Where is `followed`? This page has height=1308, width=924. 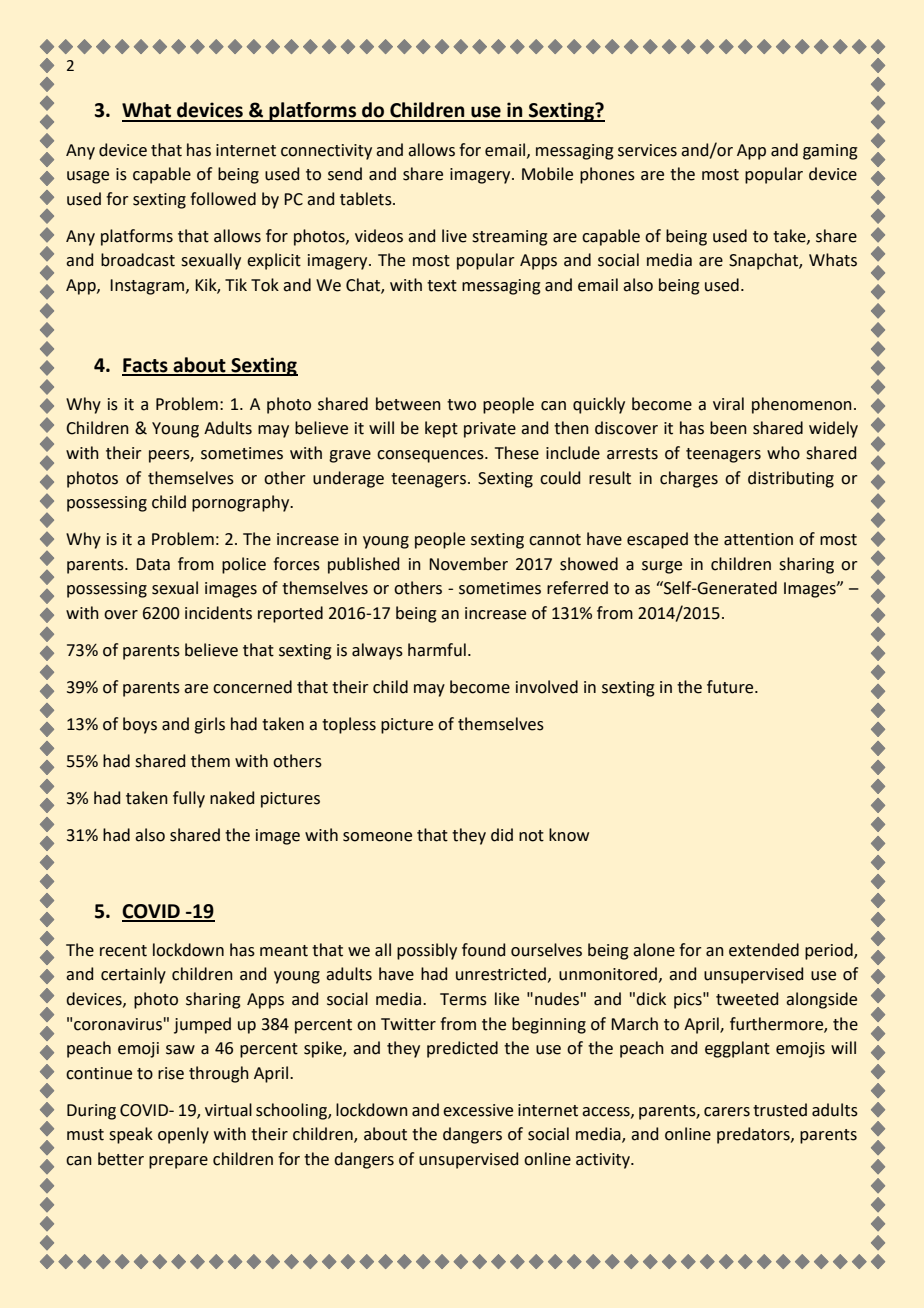
followed is located at coordinates (223, 199).
